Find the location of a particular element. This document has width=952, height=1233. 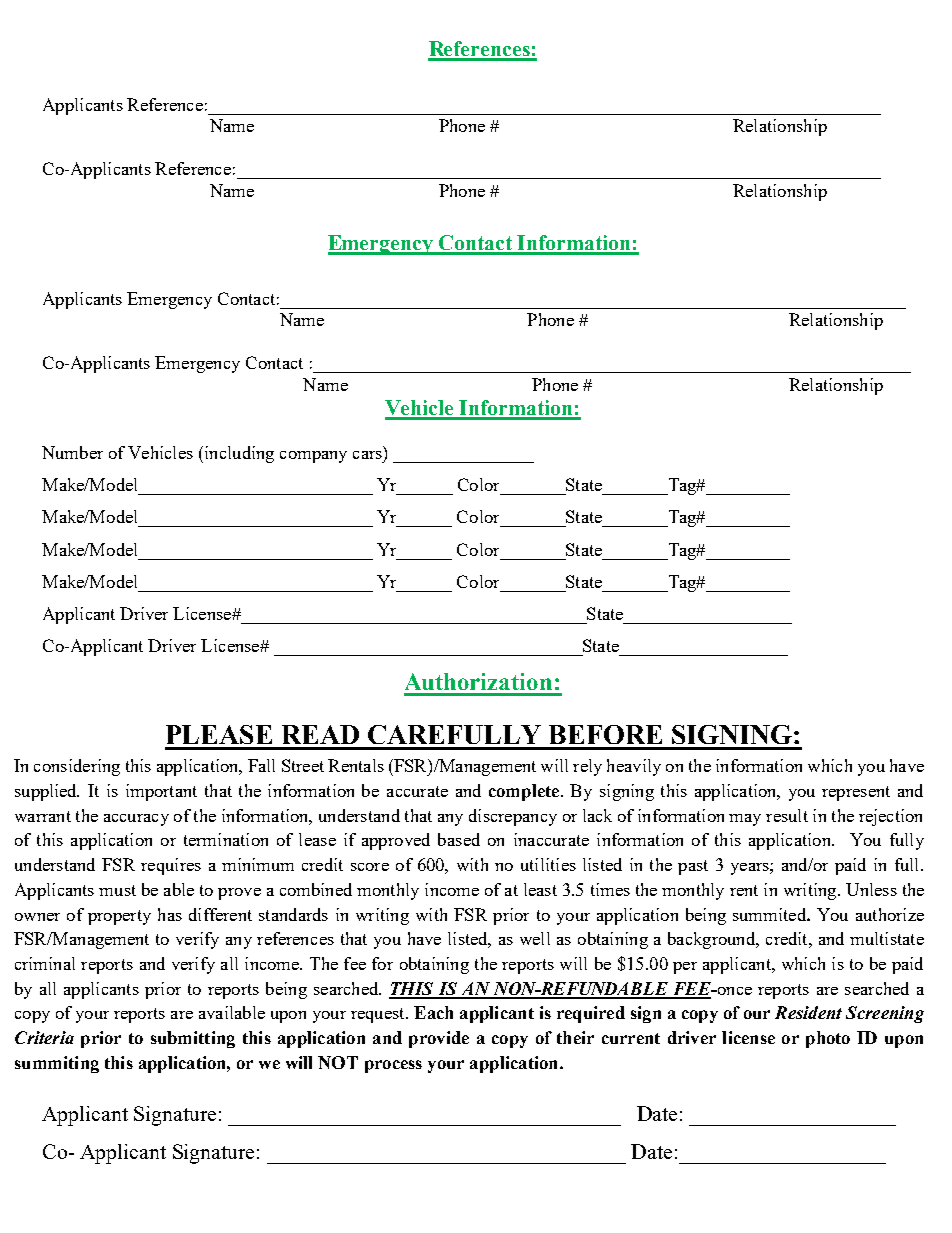

Number is located at coordinates (72, 452).
